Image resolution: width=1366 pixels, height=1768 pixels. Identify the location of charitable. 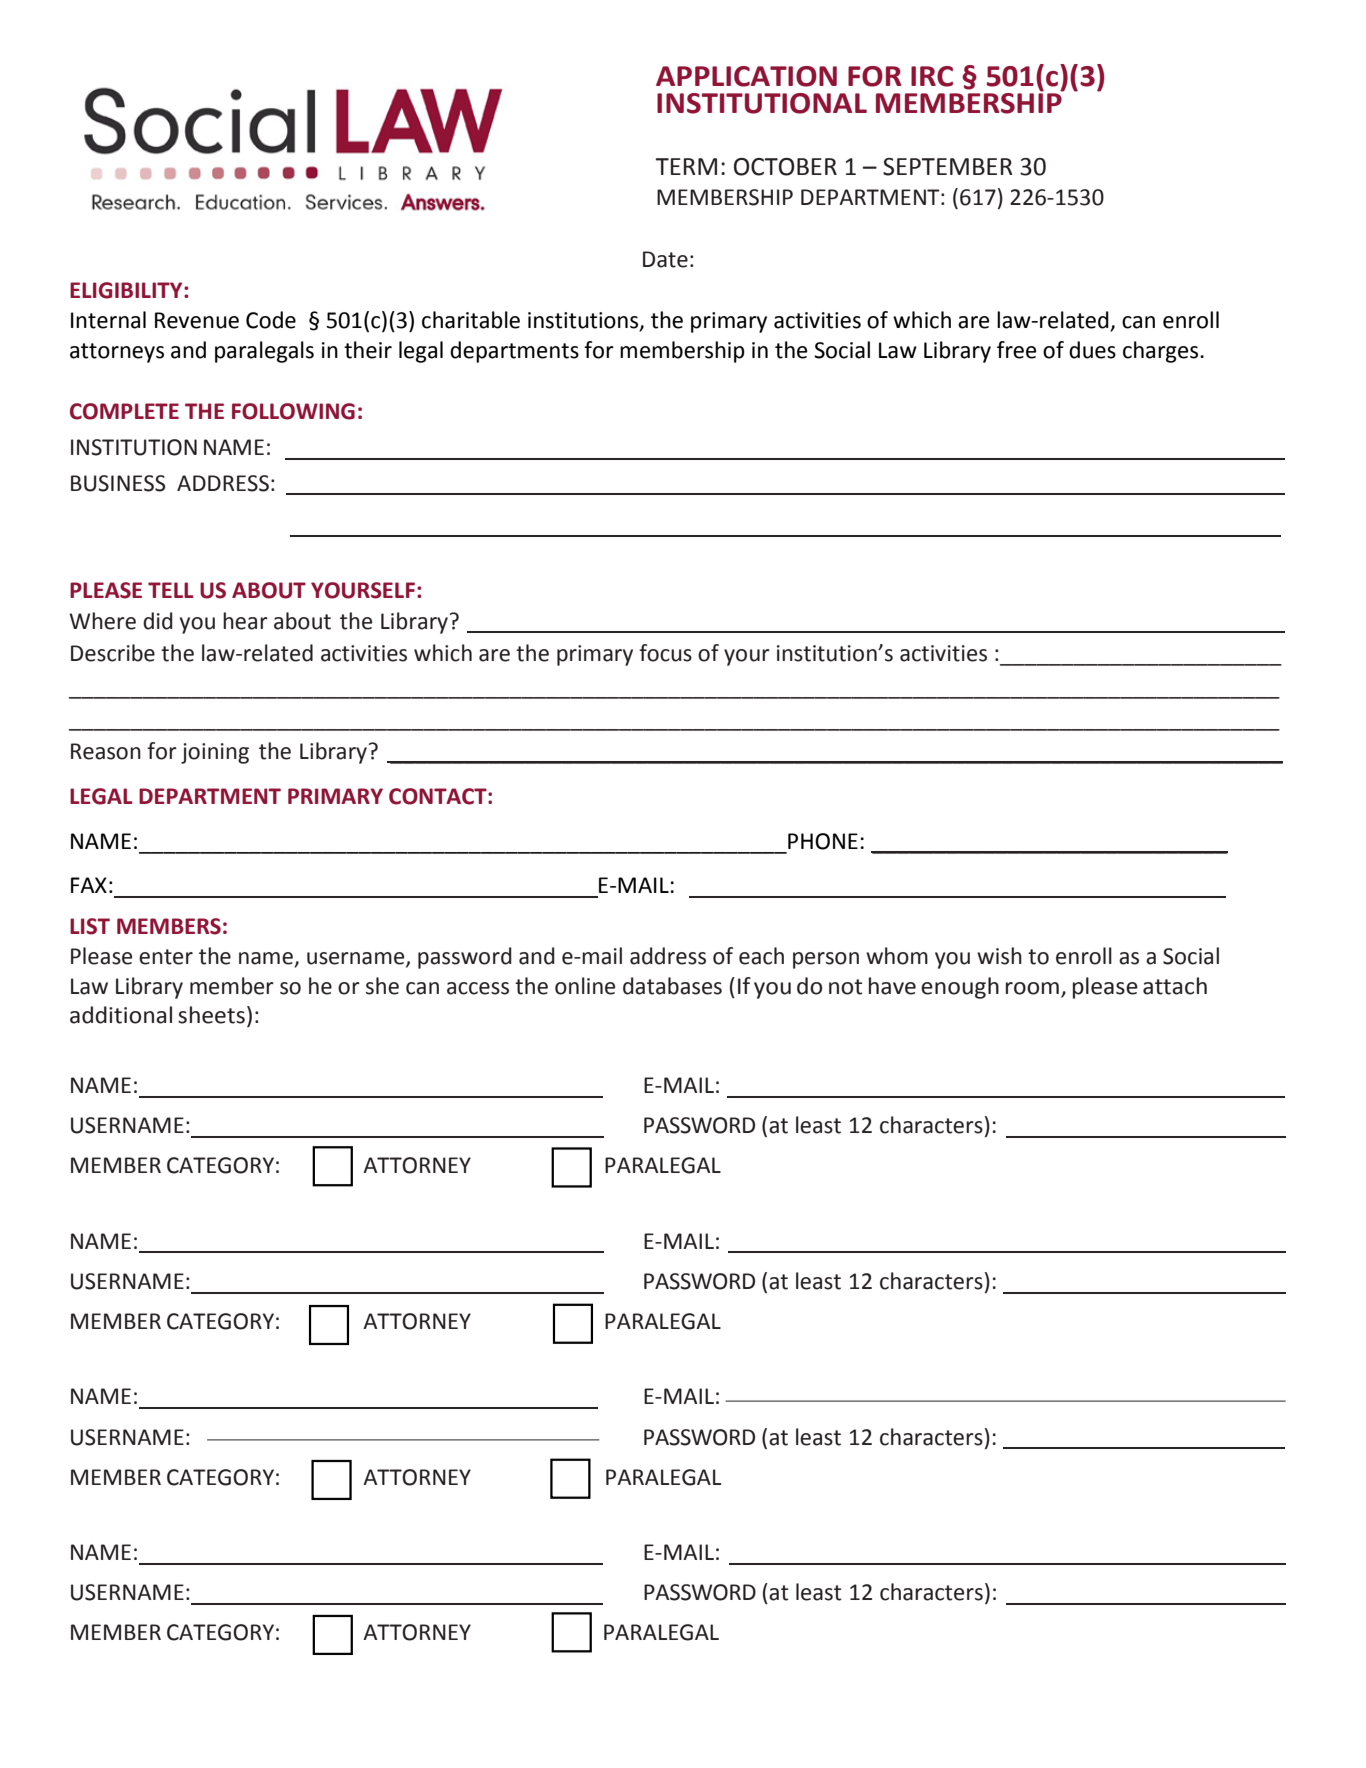
(471, 320).
